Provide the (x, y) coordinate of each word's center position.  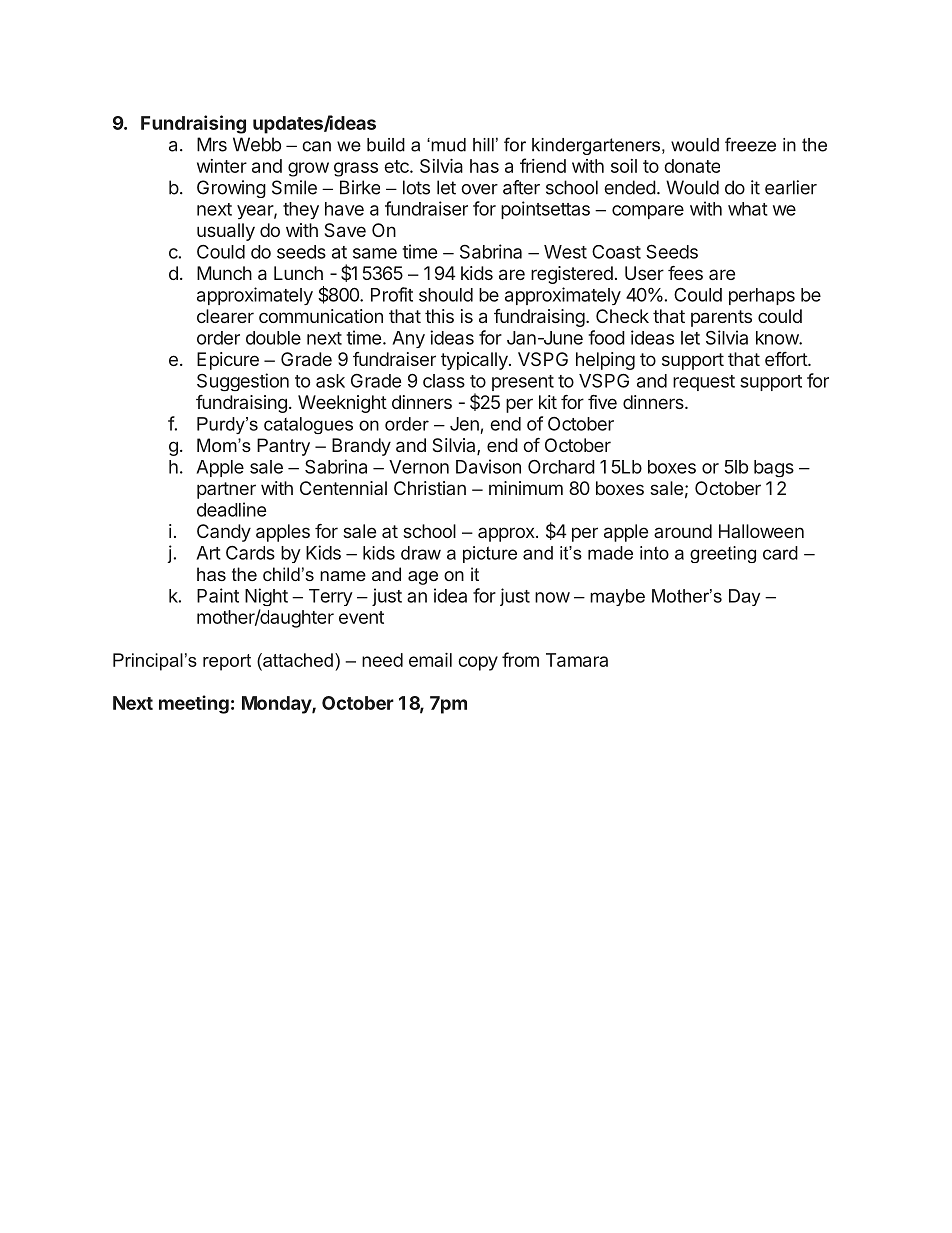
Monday (277, 705)
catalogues (308, 425)
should (446, 295)
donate (692, 166)
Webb (257, 144)
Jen (464, 424)
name (343, 576)
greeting (723, 554)
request (704, 383)
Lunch (298, 273)
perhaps (762, 296)
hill (483, 145)
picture (490, 554)
